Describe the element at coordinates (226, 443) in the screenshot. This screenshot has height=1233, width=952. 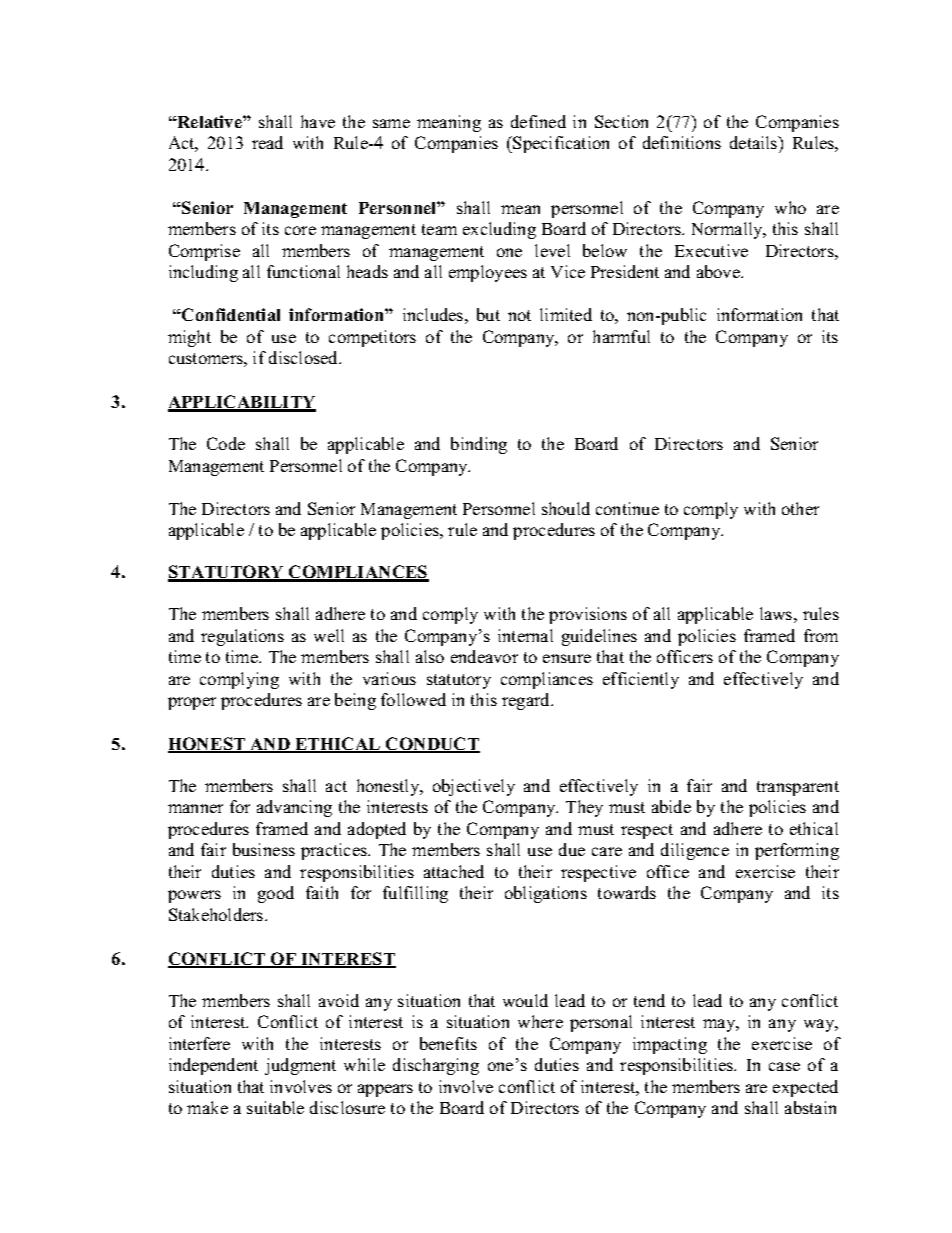
I see `Code` at that location.
